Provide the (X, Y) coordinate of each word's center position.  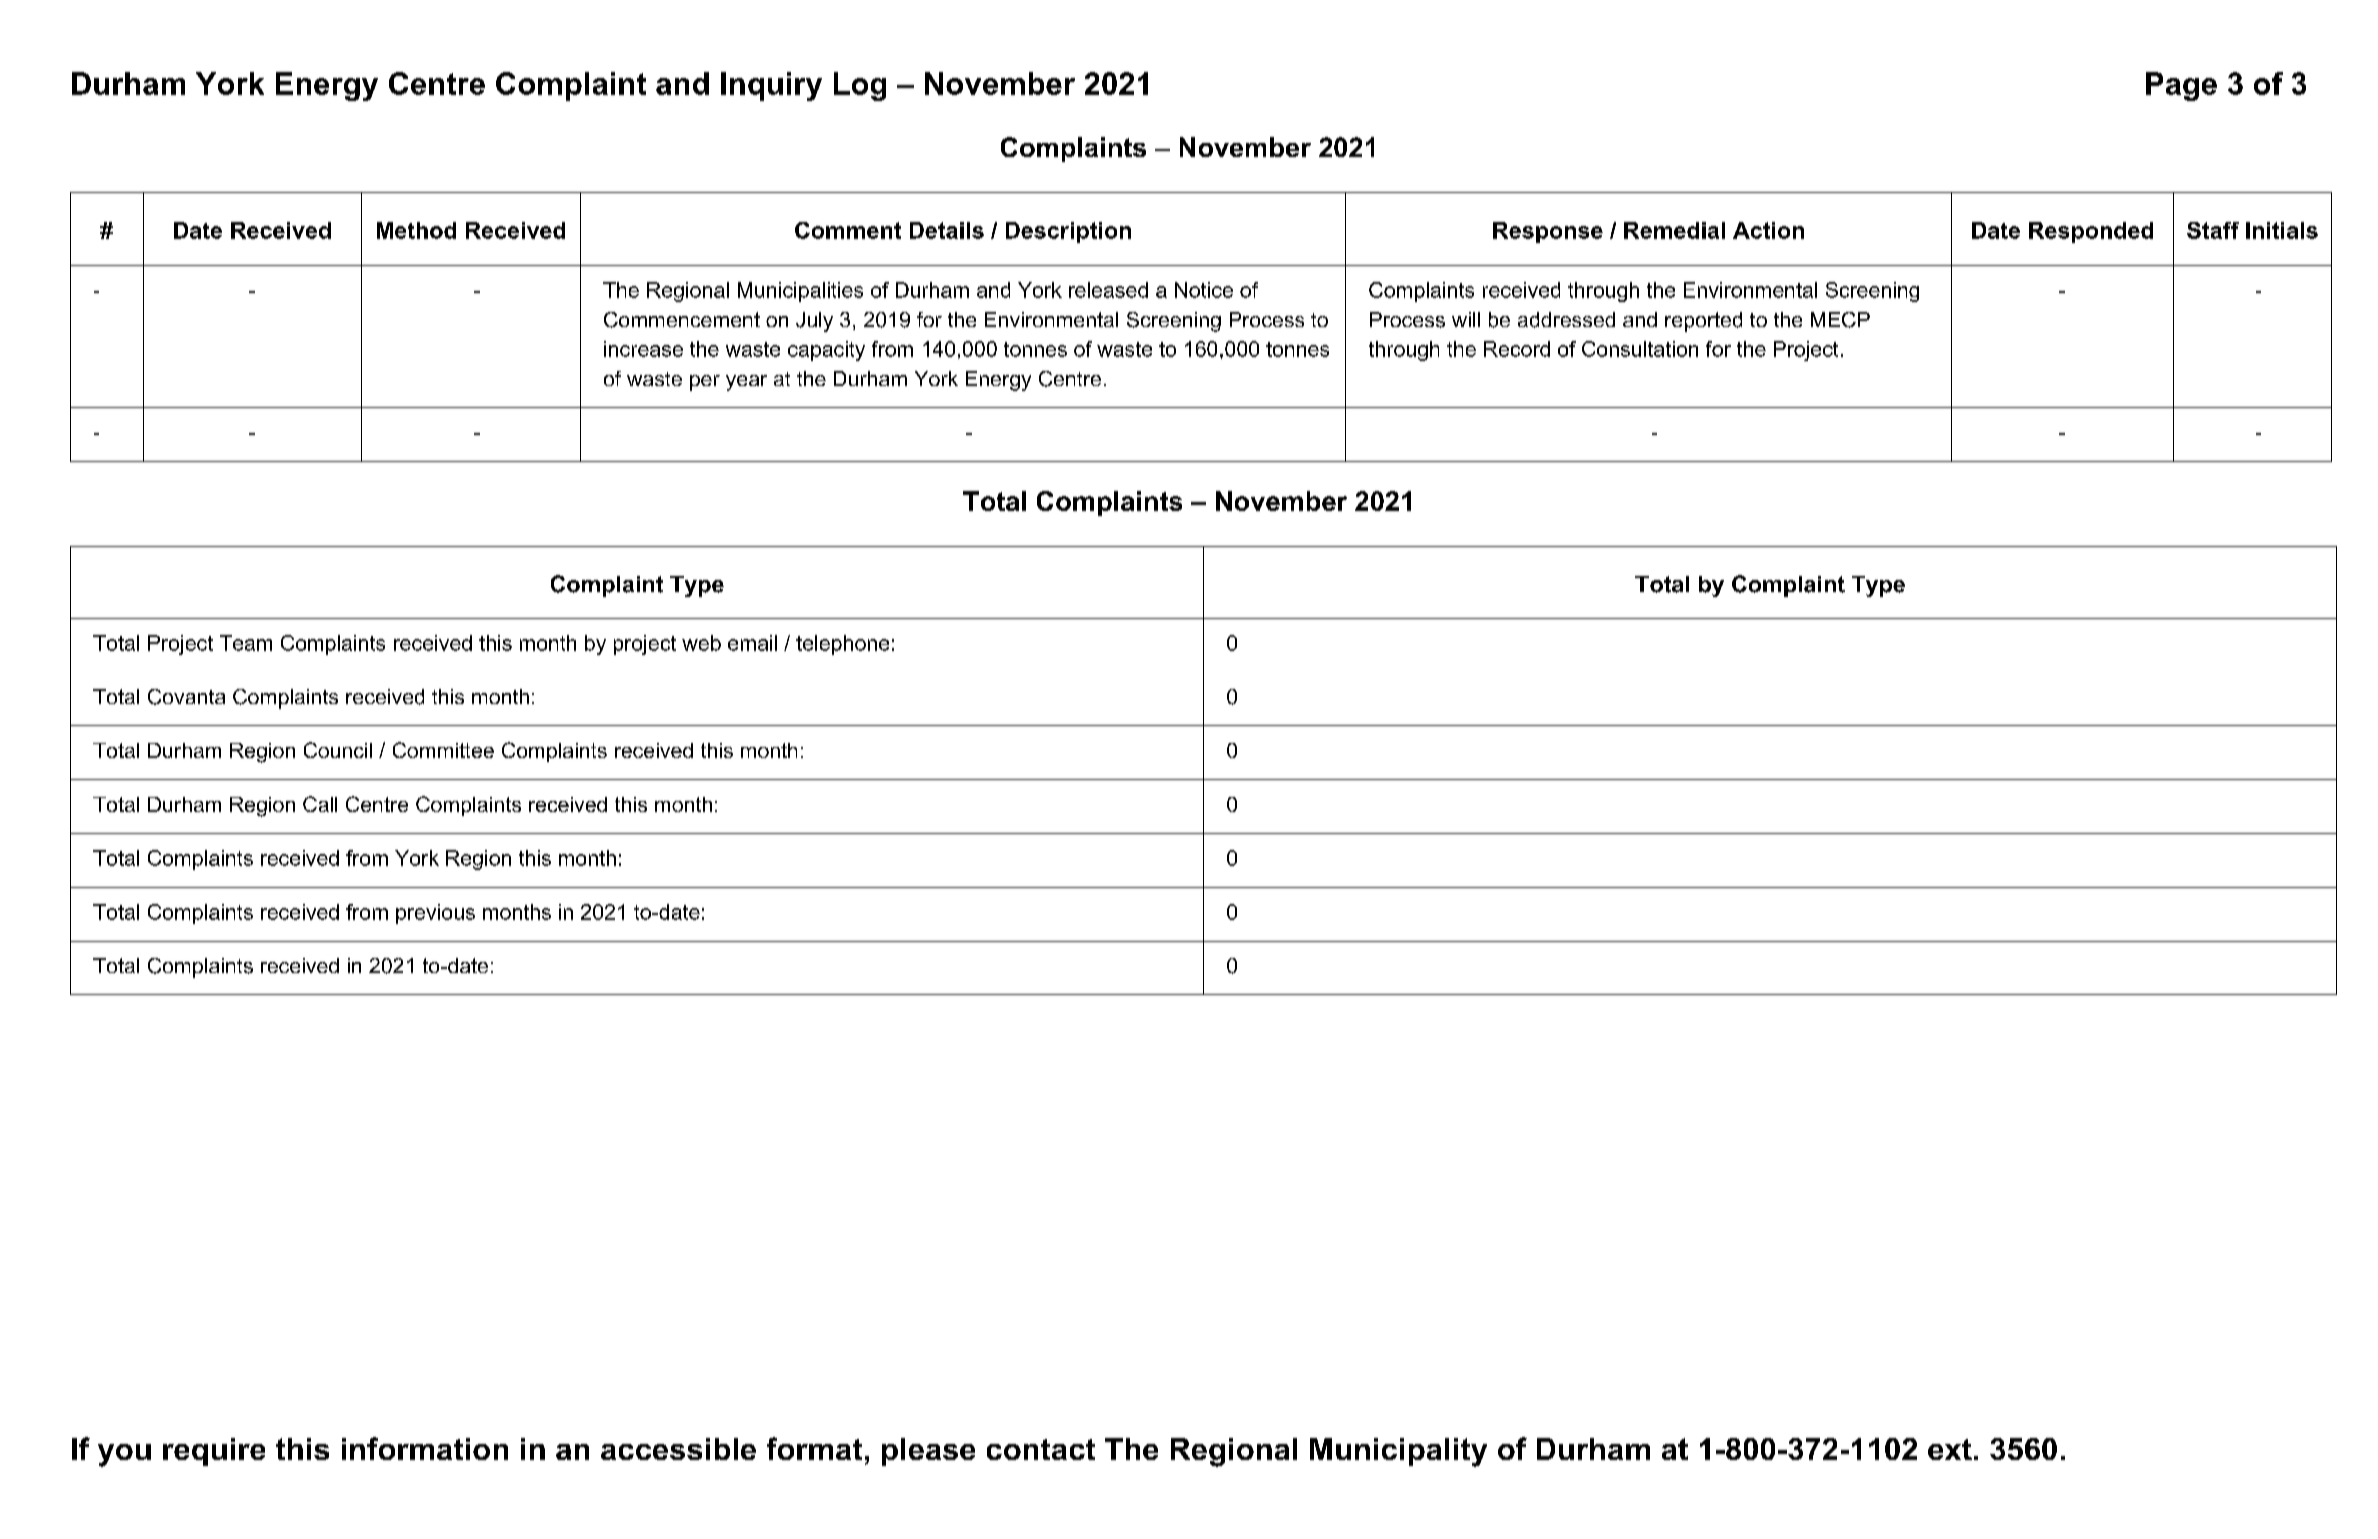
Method (416, 230)
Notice (1204, 290)
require (214, 1452)
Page (2181, 86)
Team (246, 643)
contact (1041, 1449)
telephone (842, 645)
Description (1068, 232)
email (752, 643)
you (124, 1455)
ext (1950, 1449)
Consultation (1640, 349)
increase (643, 349)
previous (435, 914)
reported (1703, 322)
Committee (443, 750)
